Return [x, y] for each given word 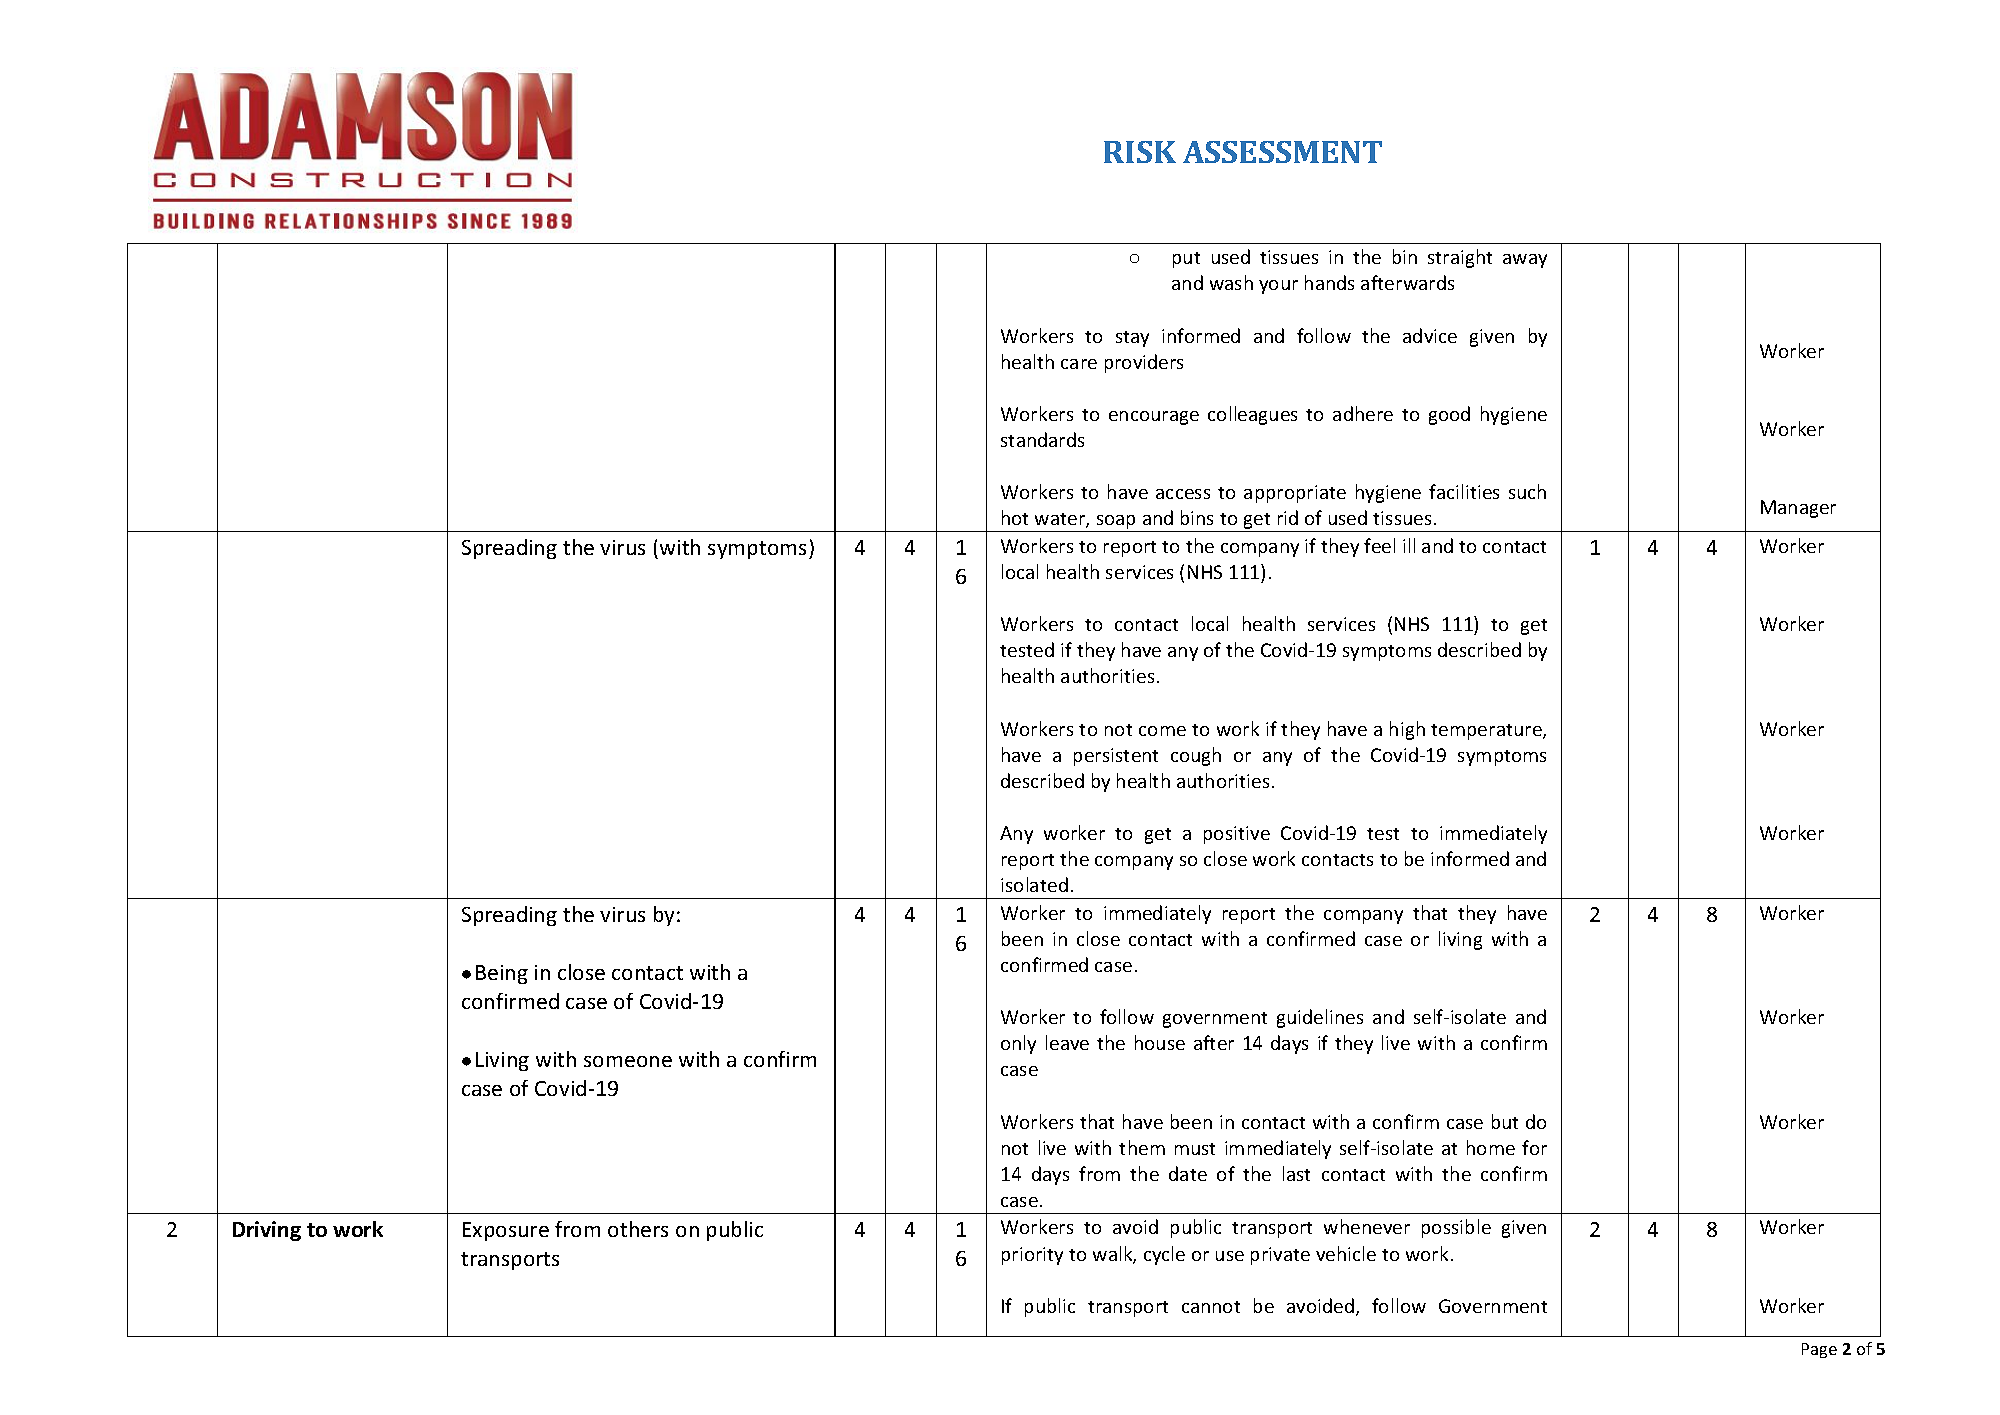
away [1525, 261]
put [1186, 260]
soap [1116, 523]
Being [502, 974]
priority [1032, 1256]
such [1527, 491]
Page [1819, 1350]
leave [1067, 1042]
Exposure [506, 1231]
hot [1015, 517]
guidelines [1320, 1018]
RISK [1140, 152]
